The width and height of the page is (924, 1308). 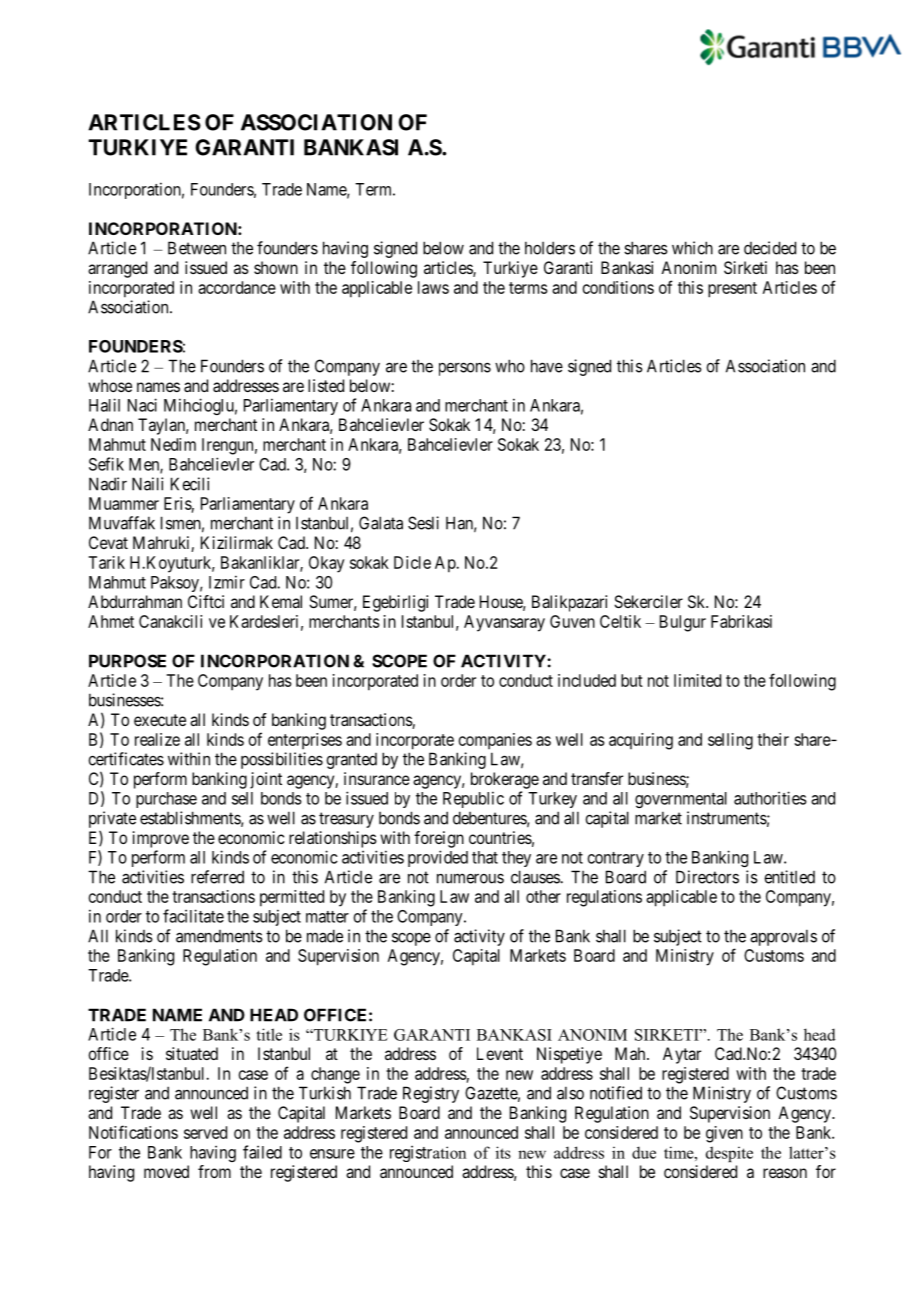 What do you see at coordinates (326, 564) in the page?
I see `Okay` at bounding box center [326, 564].
